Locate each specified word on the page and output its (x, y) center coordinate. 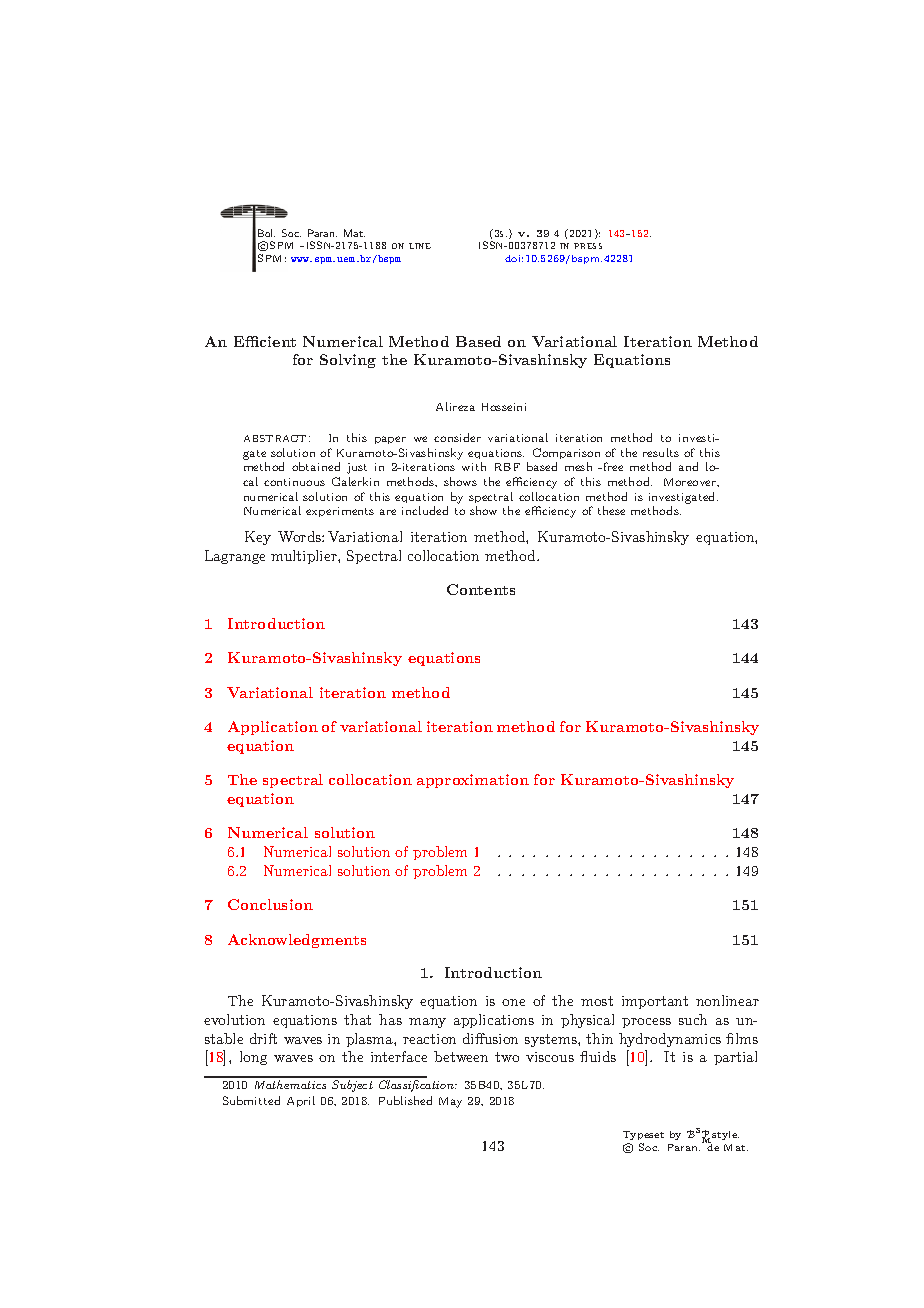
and (688, 466)
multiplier (305, 557)
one (513, 1002)
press (588, 246)
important (655, 1002)
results (661, 452)
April (301, 1101)
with (474, 466)
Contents (481, 589)
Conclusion (270, 904)
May (450, 1102)
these (611, 510)
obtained (316, 466)
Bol (266, 233)
